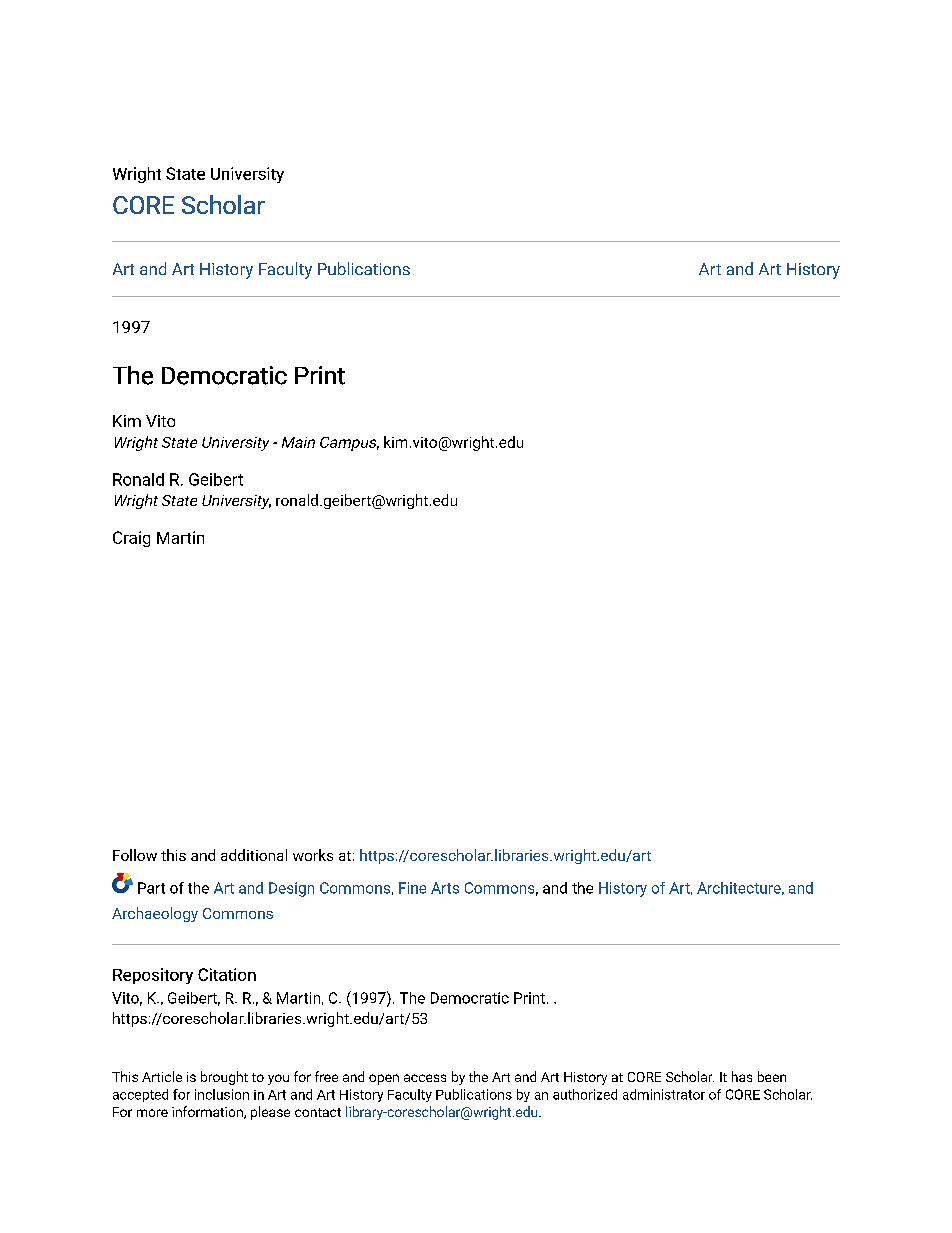 The image size is (952, 1233). Describe the element at coordinates (445, 888) in the document. I see `Arts` at that location.
